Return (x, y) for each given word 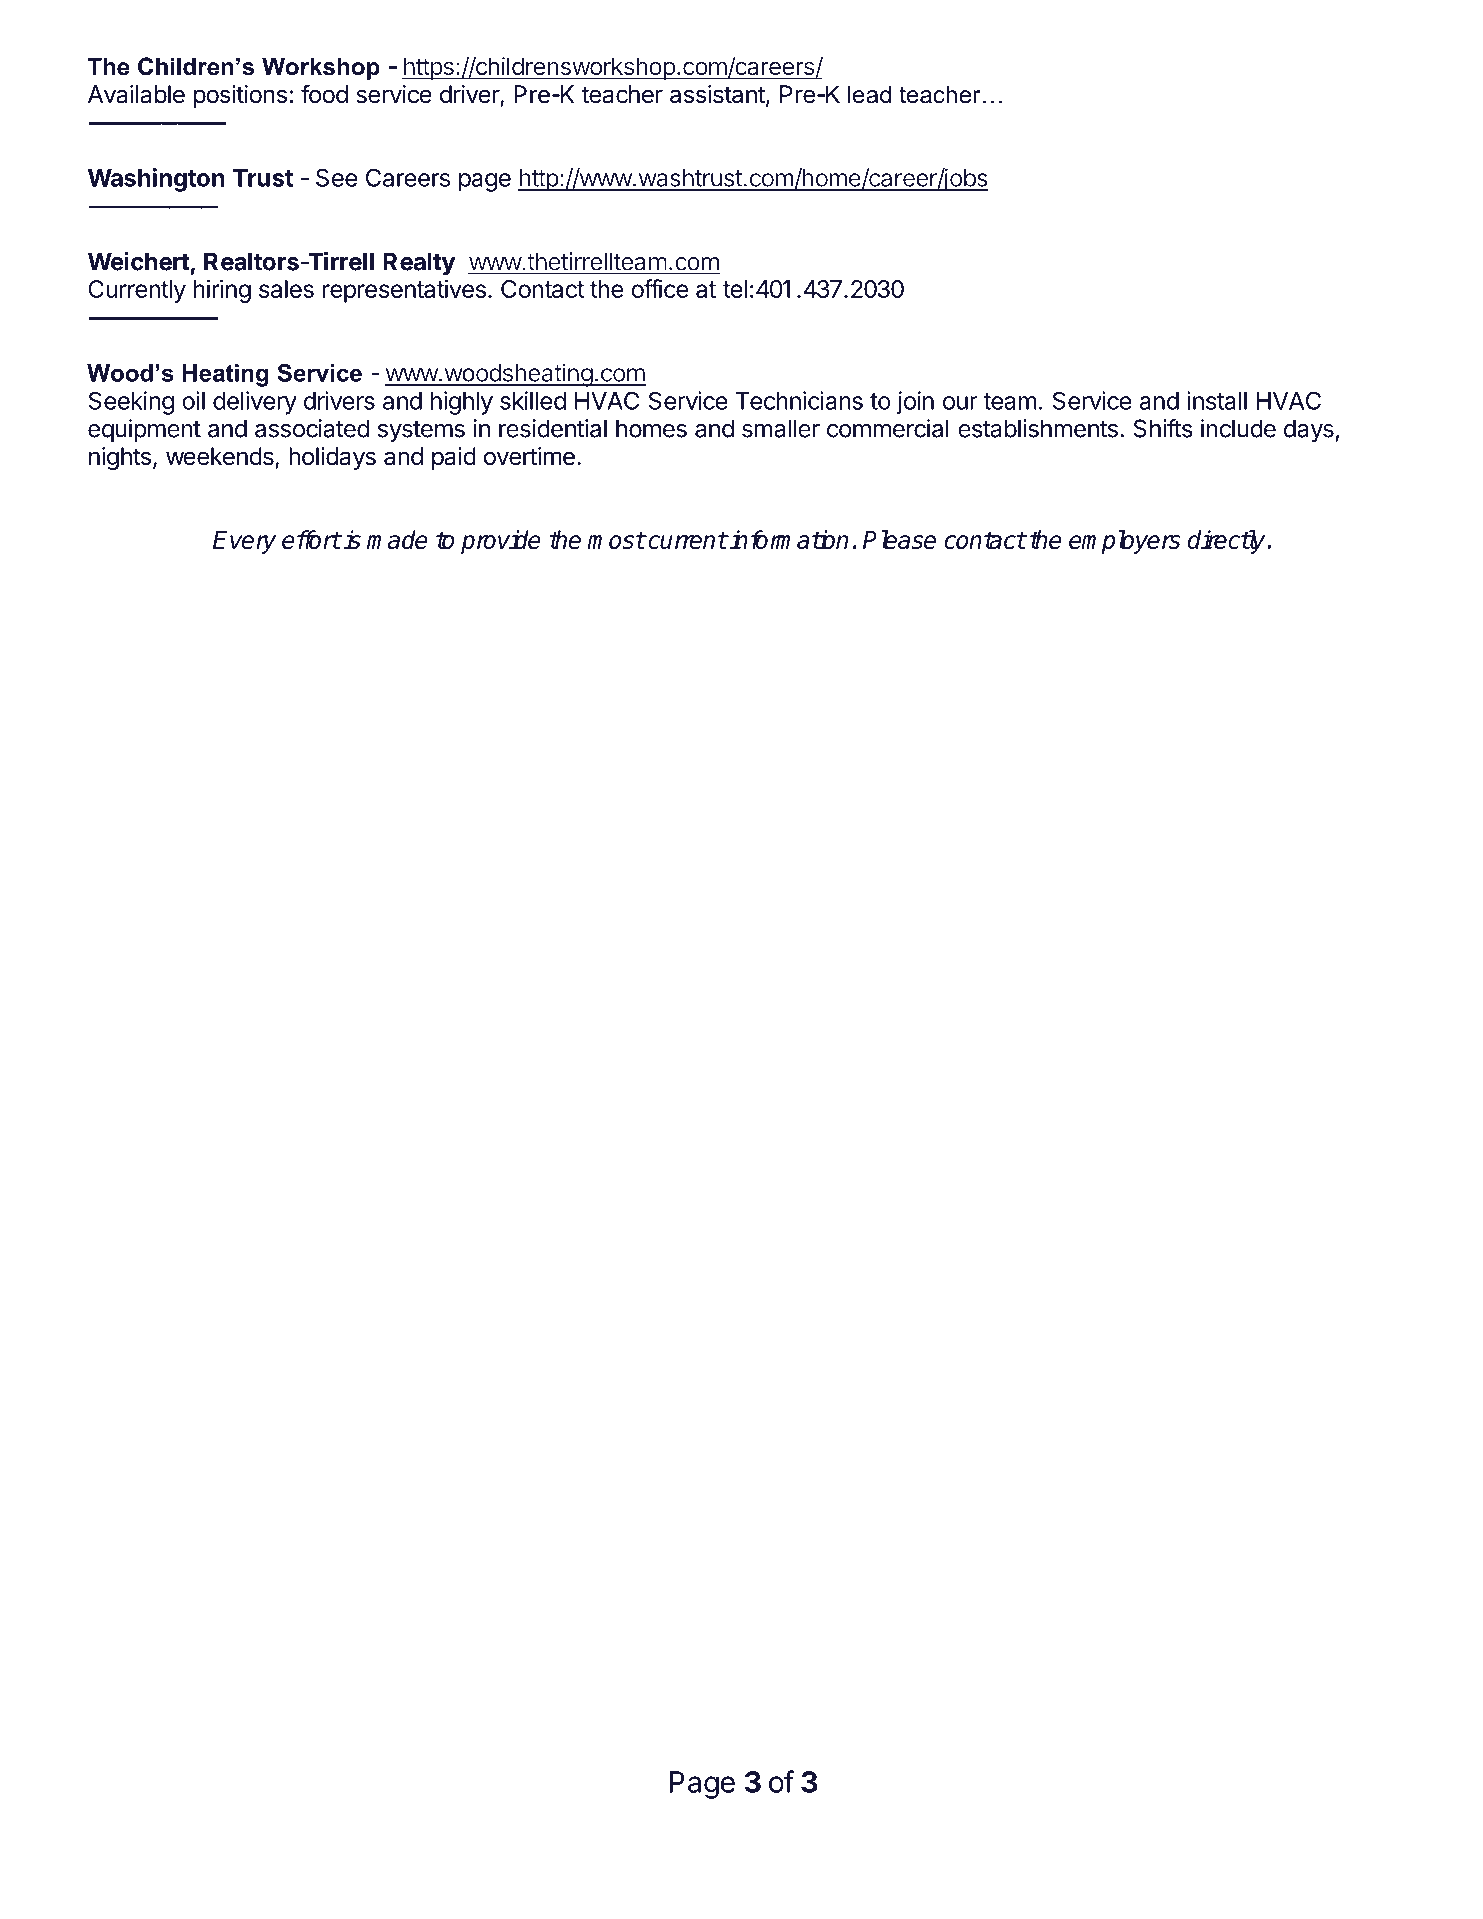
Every (244, 542)
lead (869, 94)
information (788, 539)
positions (240, 96)
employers (1125, 542)
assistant (717, 94)
